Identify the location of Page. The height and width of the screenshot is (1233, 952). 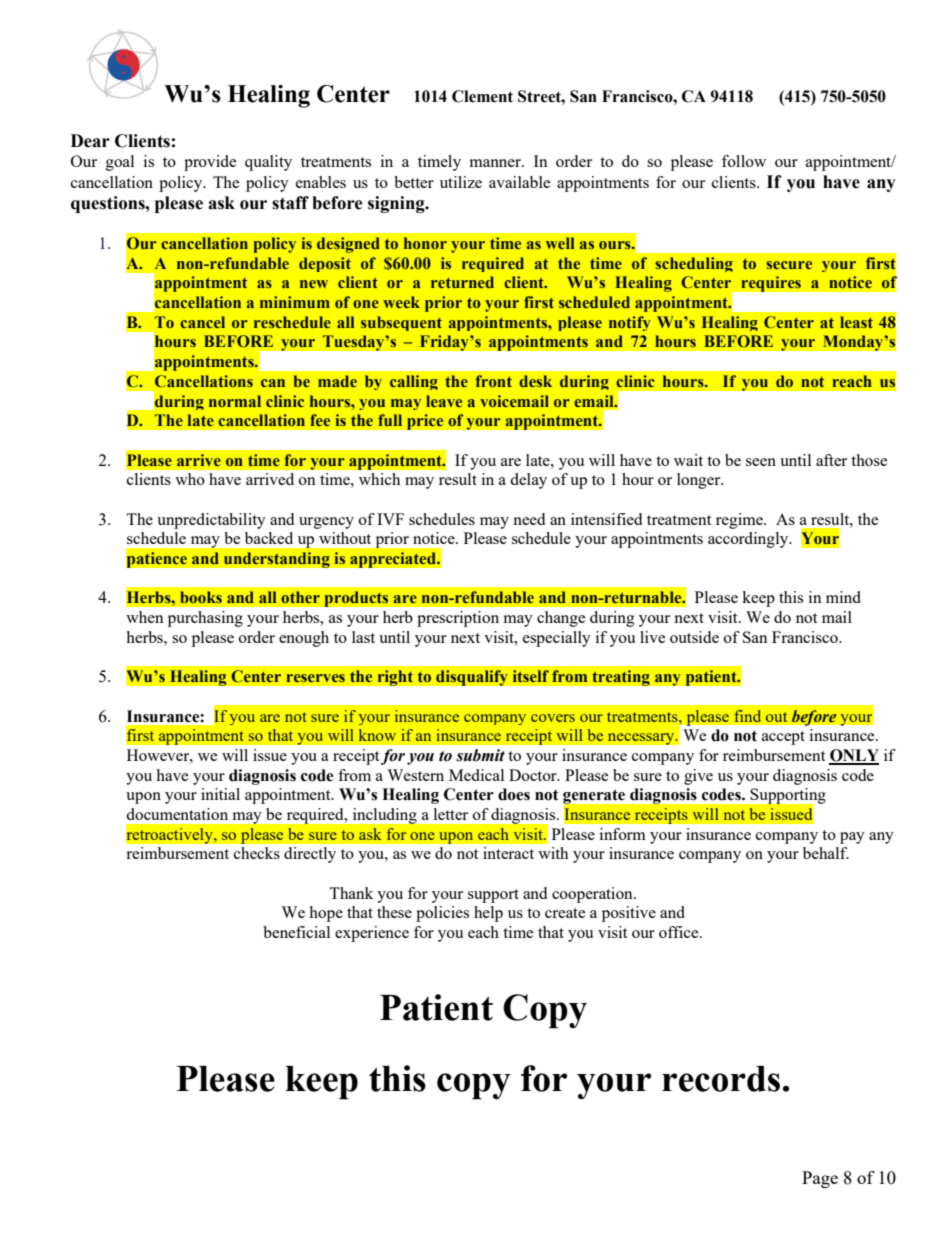
(820, 1179).
